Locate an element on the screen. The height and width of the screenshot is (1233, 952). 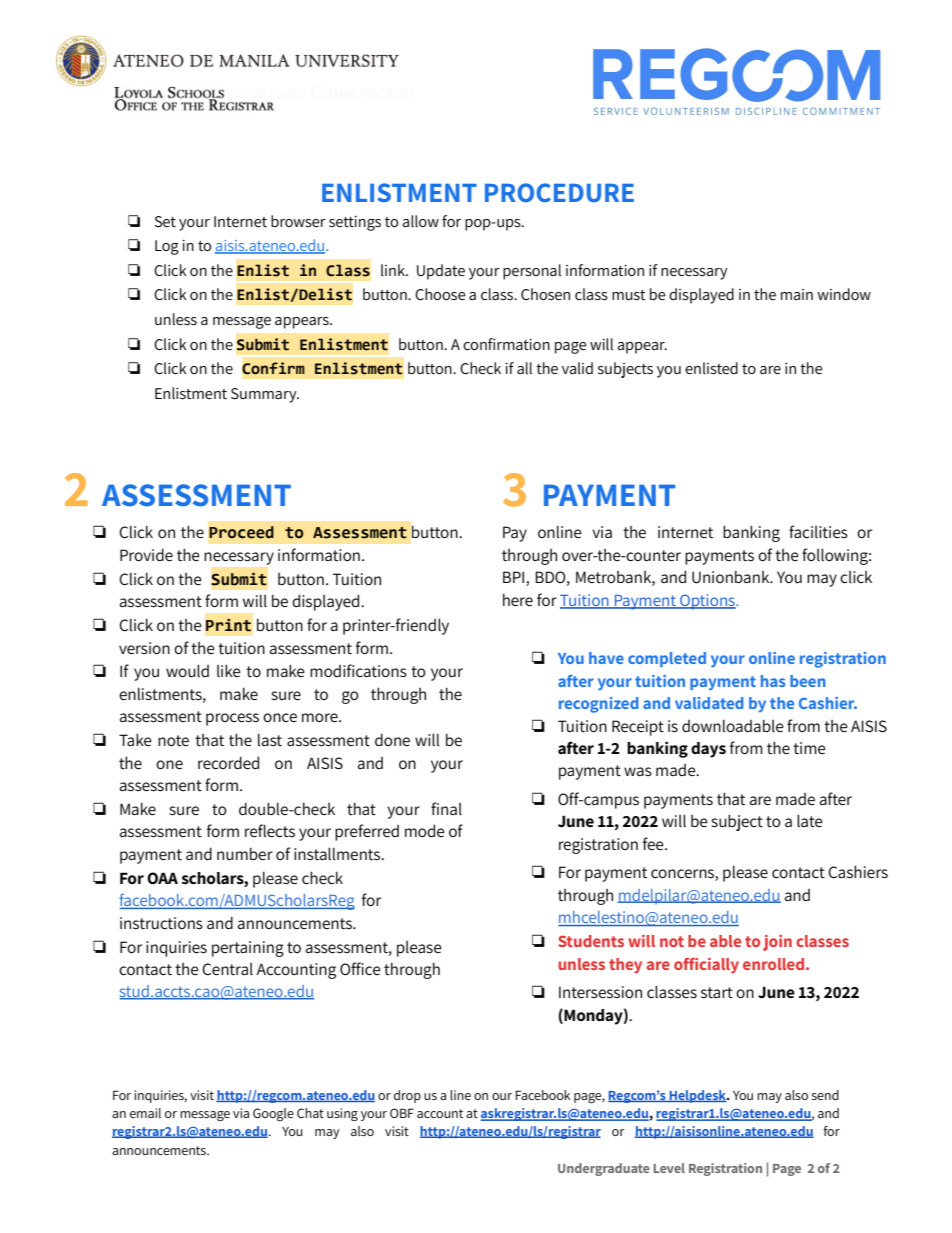
recognized is located at coordinates (598, 705).
